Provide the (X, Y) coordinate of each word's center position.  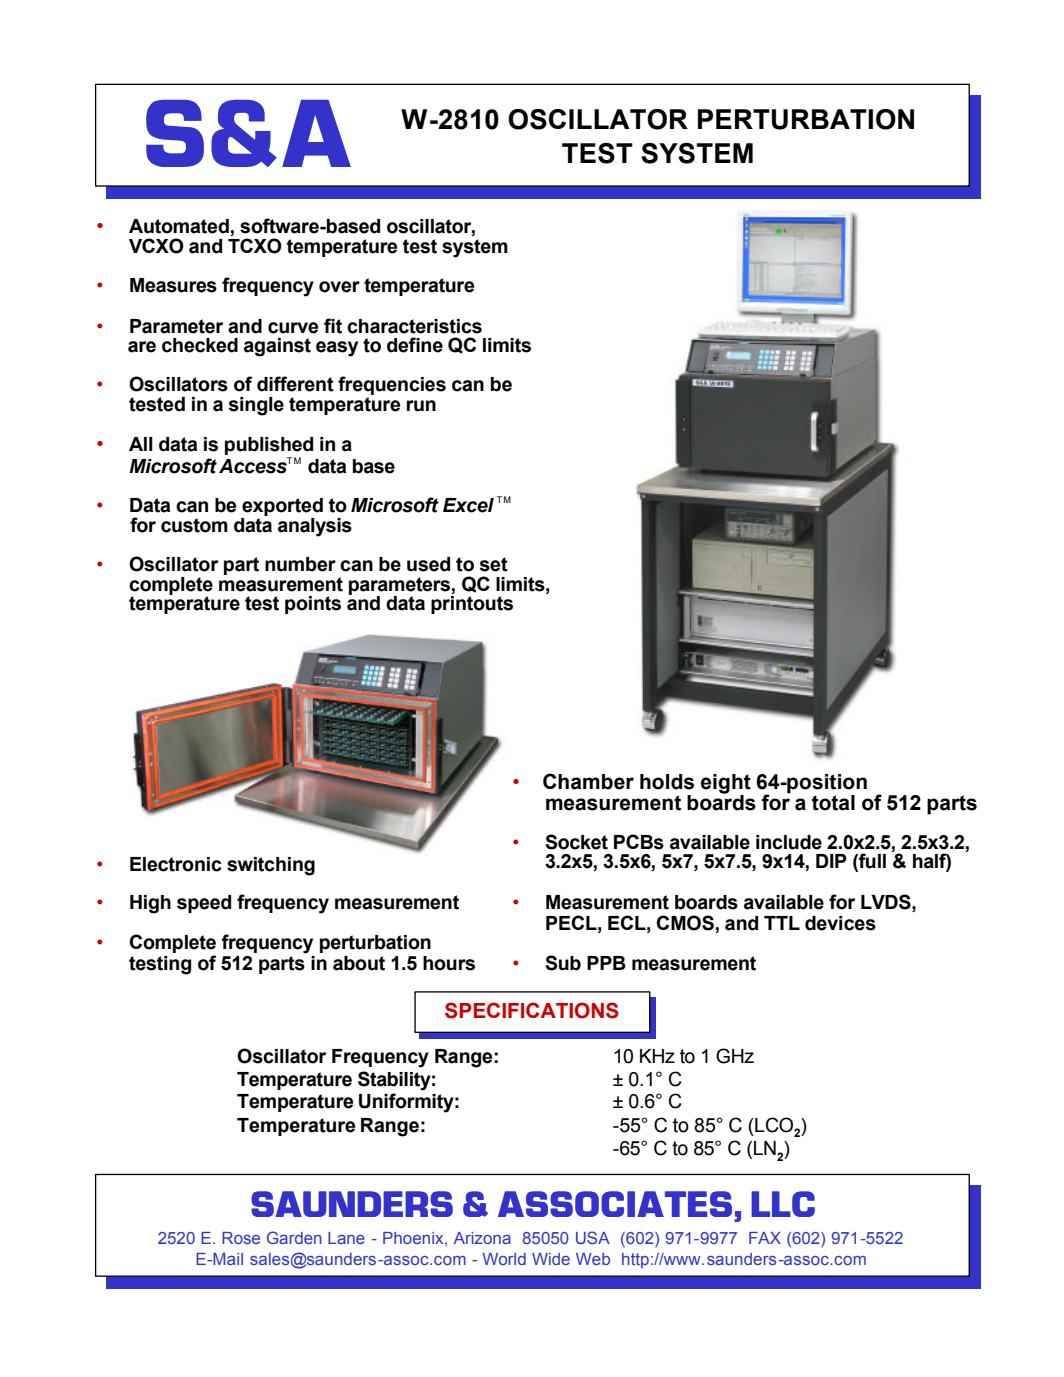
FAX (765, 1238)
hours (449, 963)
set (494, 564)
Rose (241, 1238)
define (415, 345)
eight (726, 785)
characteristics (414, 326)
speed (204, 904)
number (300, 564)
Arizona (482, 1238)
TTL (782, 923)
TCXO (255, 246)
